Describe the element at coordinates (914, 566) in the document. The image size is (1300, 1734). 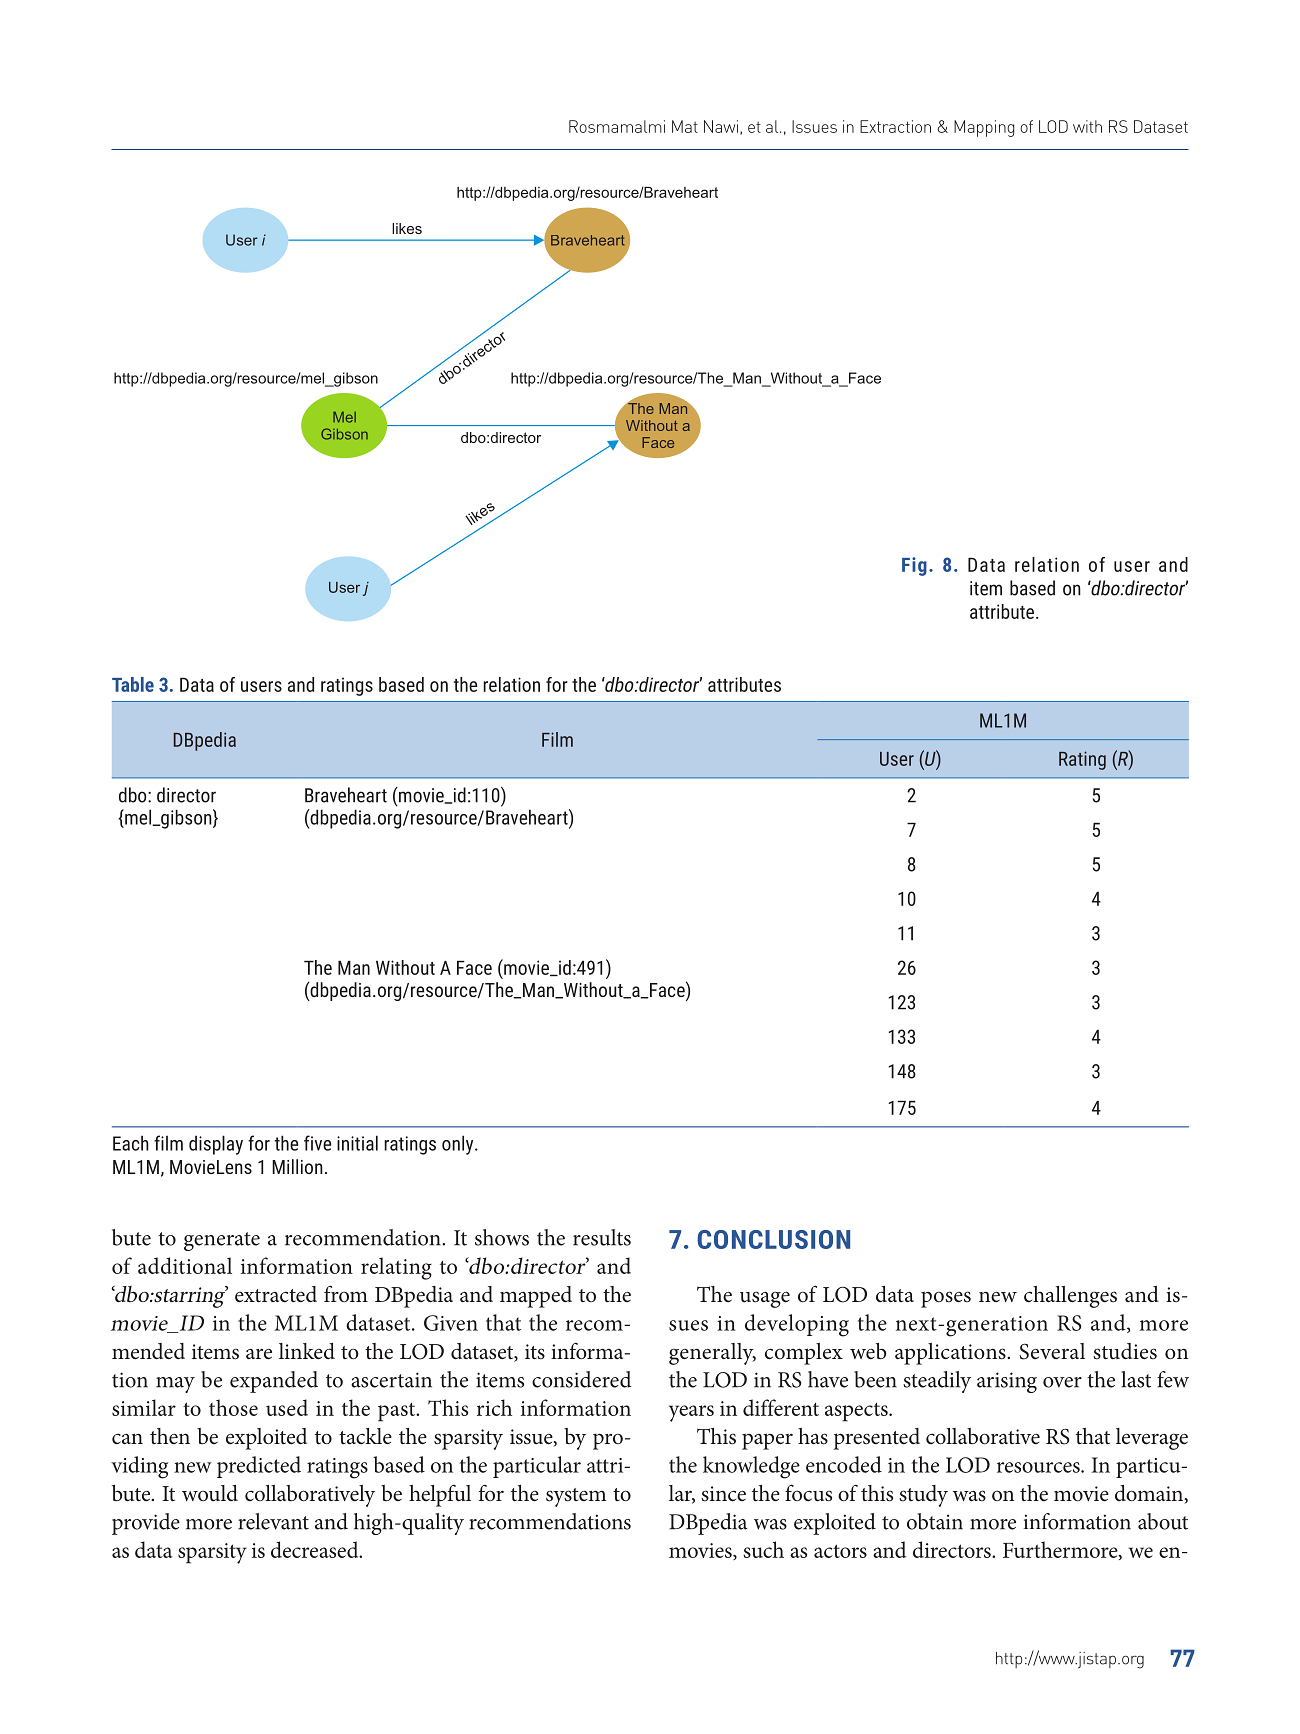
I see `Fig` at that location.
